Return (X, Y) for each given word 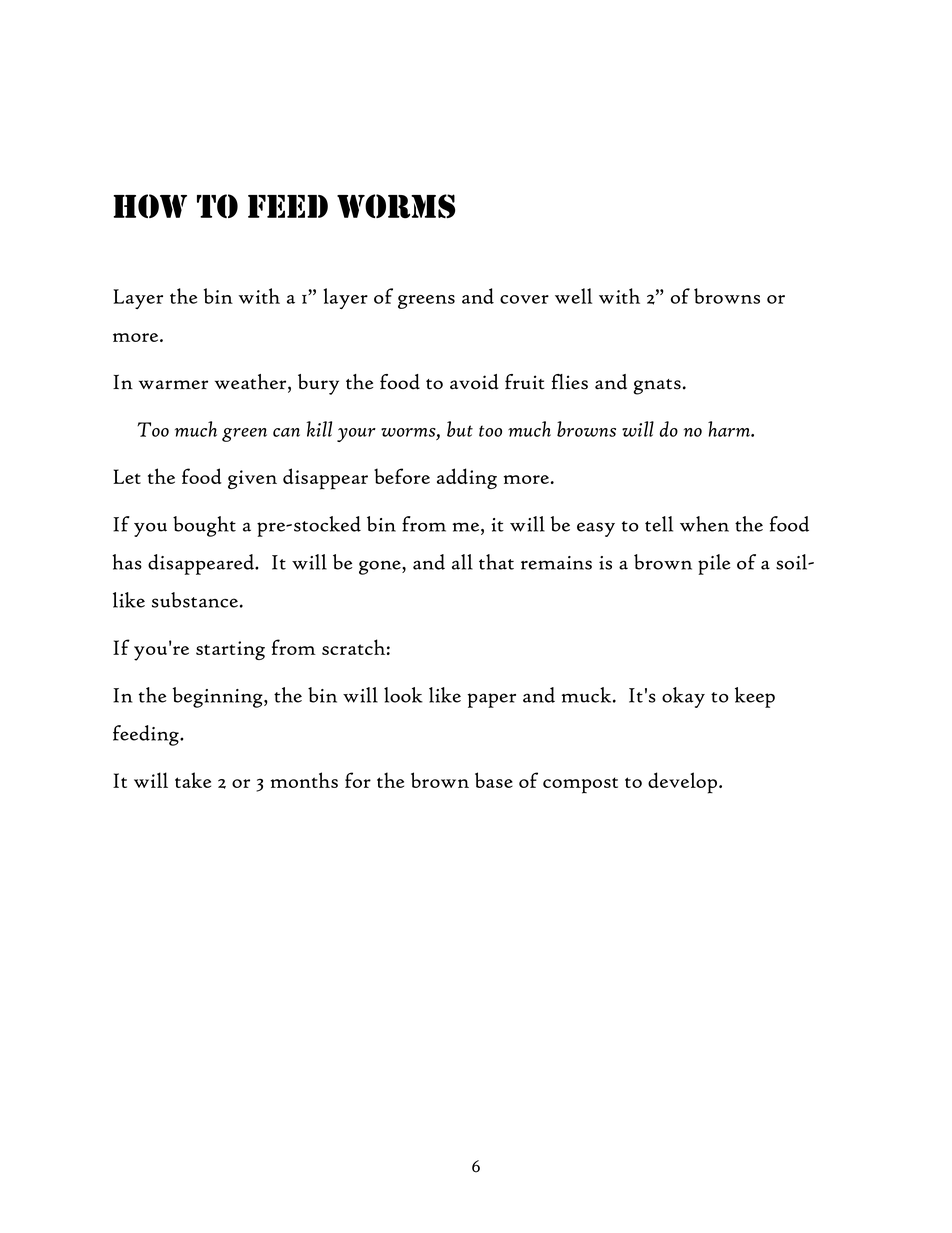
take (193, 780)
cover (524, 299)
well (573, 296)
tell (659, 524)
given (252, 479)
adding (467, 478)
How (150, 206)
